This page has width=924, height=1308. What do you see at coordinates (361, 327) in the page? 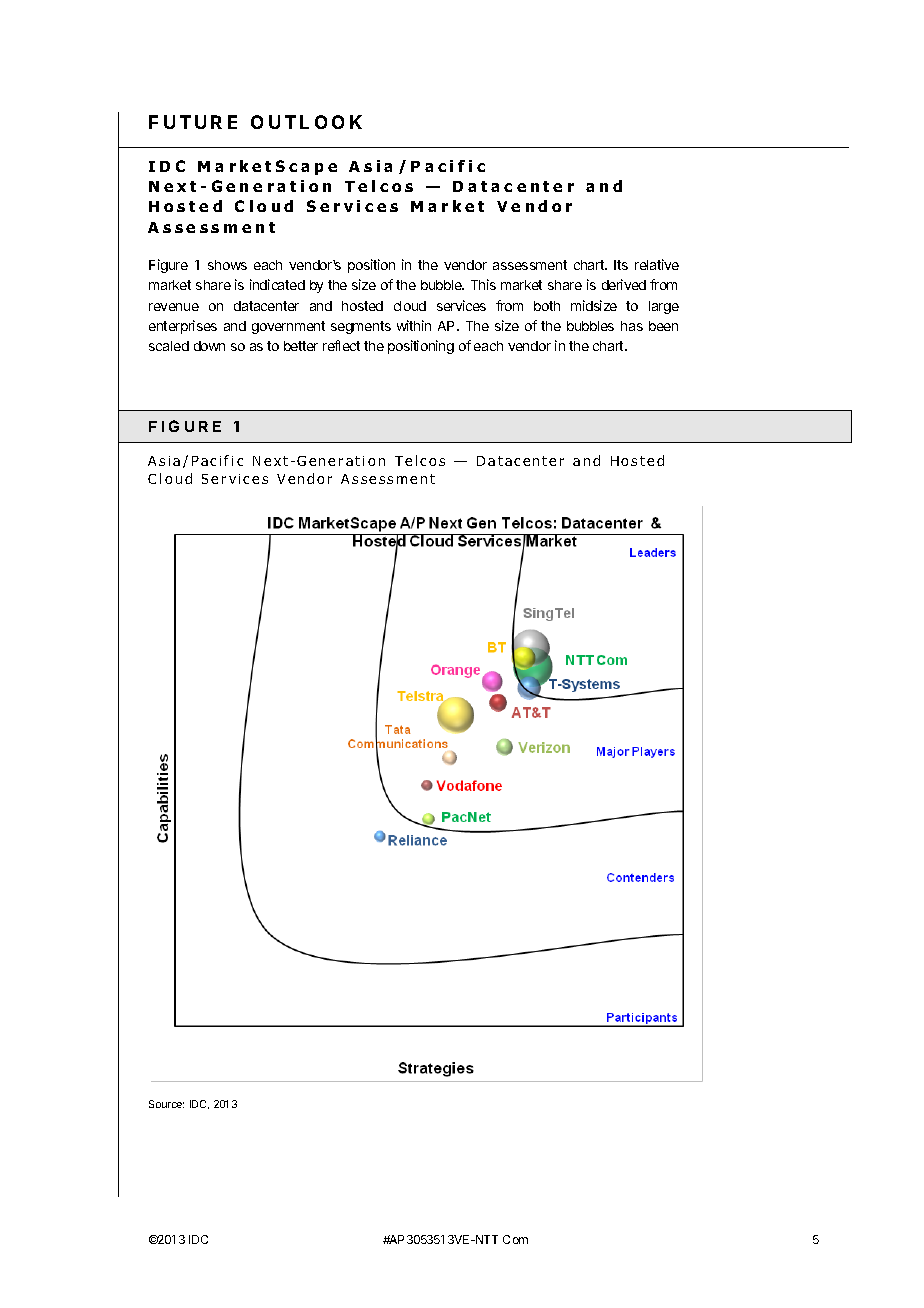
I see `segments` at bounding box center [361, 327].
